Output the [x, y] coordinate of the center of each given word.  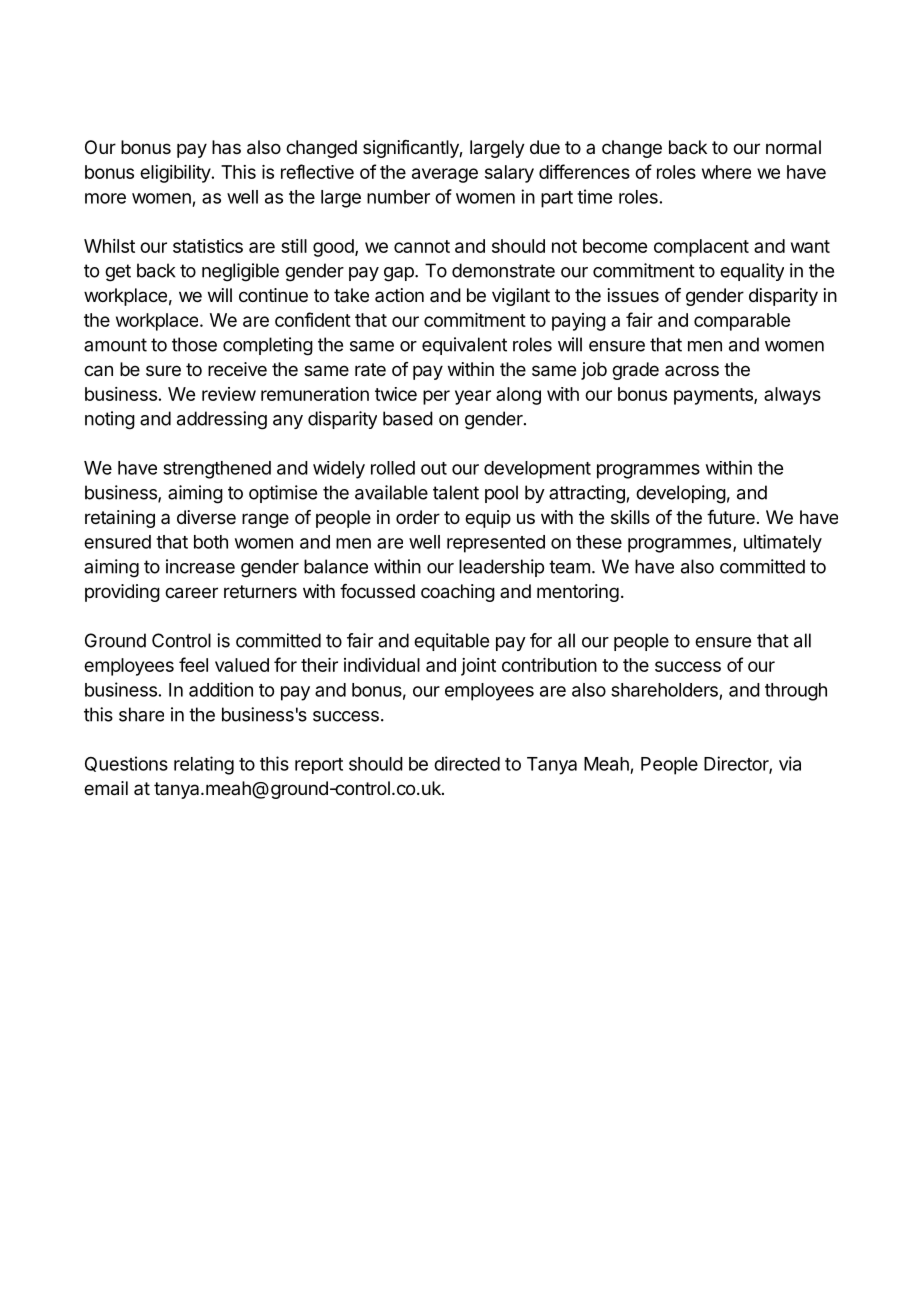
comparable [742, 322]
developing [681, 494]
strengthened [217, 470]
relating [204, 765]
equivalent [464, 346]
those [194, 344]
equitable [451, 642]
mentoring [578, 593]
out [434, 468]
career [191, 593]
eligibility [175, 174]
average [445, 175]
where [726, 172]
